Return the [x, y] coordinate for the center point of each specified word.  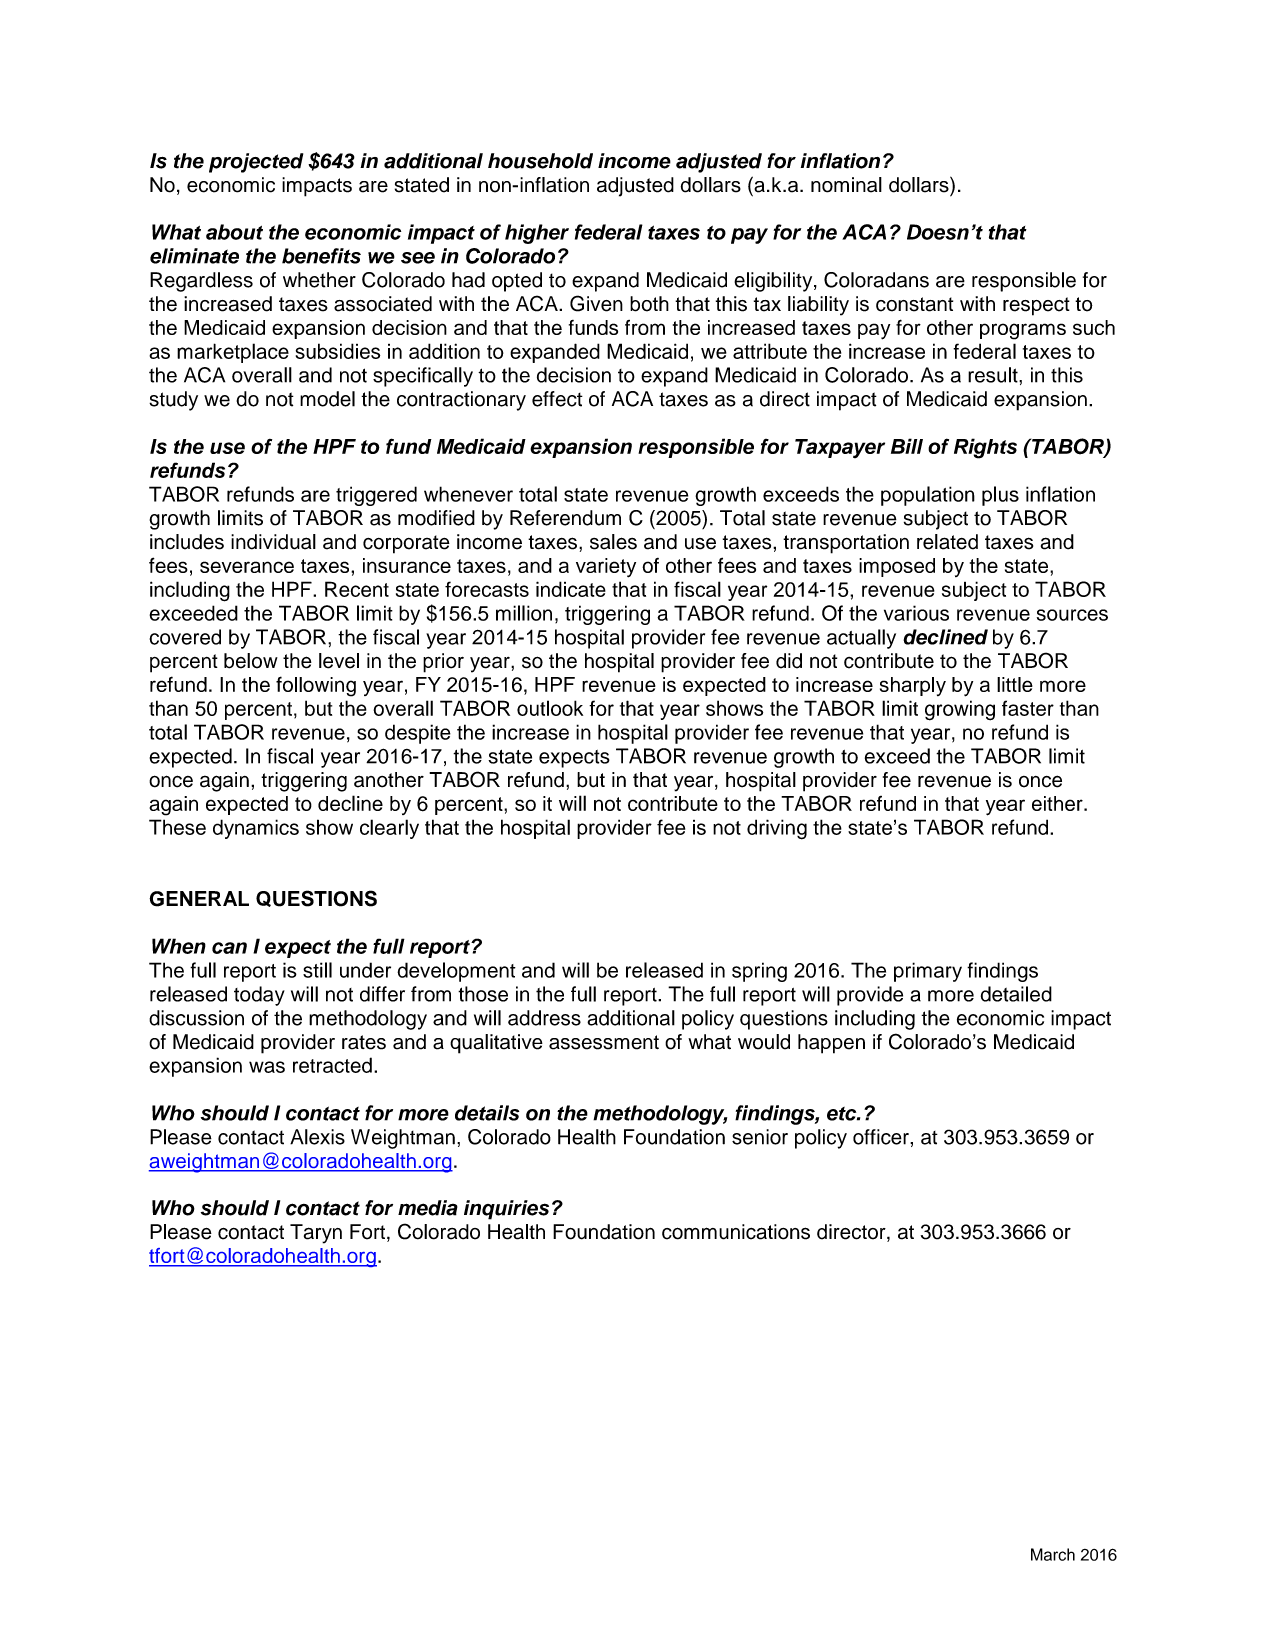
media [428, 1208]
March [1053, 1554]
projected [256, 163]
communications [736, 1232]
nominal [846, 185]
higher [537, 234]
